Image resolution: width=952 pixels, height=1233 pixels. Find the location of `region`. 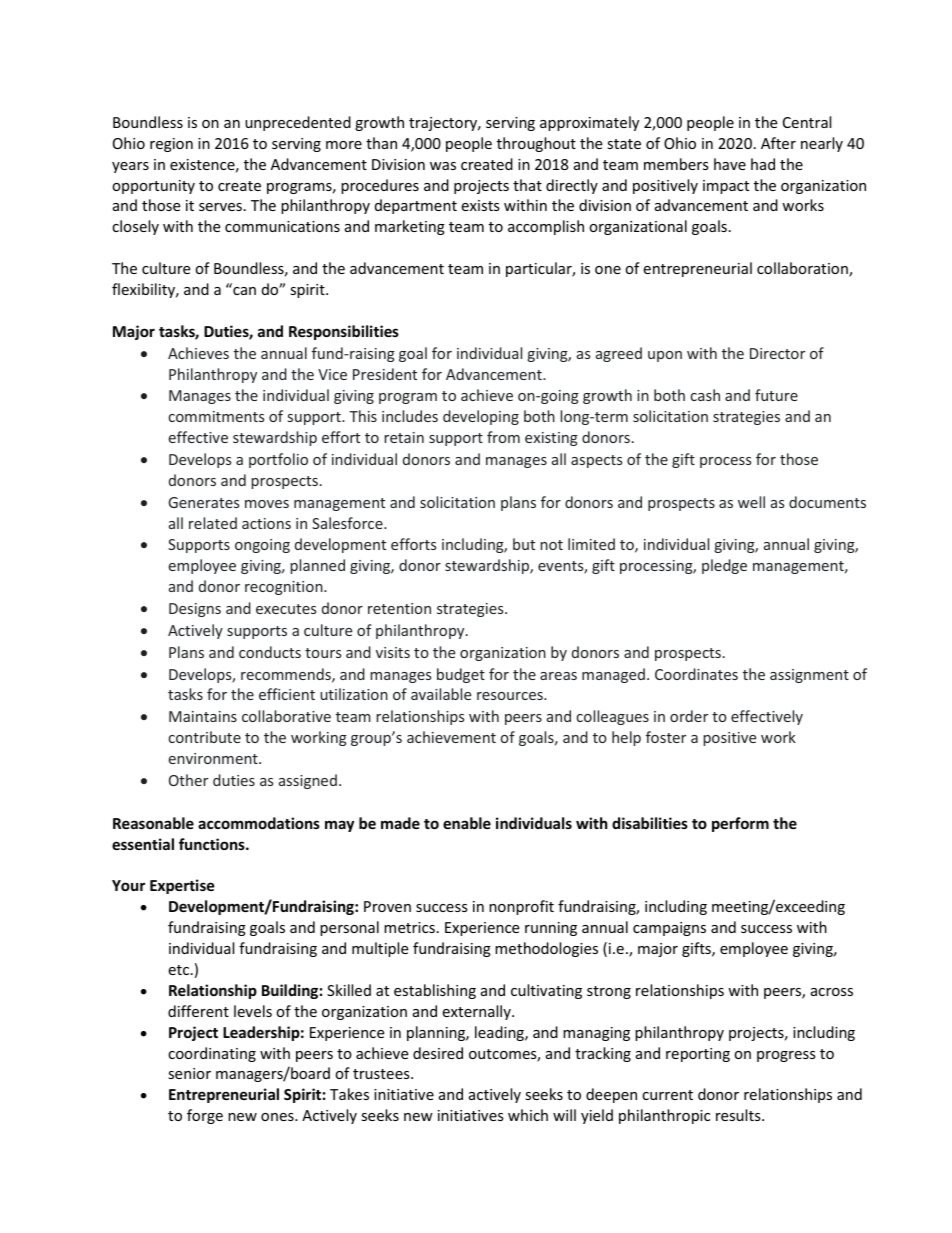

region is located at coordinates (171, 145).
